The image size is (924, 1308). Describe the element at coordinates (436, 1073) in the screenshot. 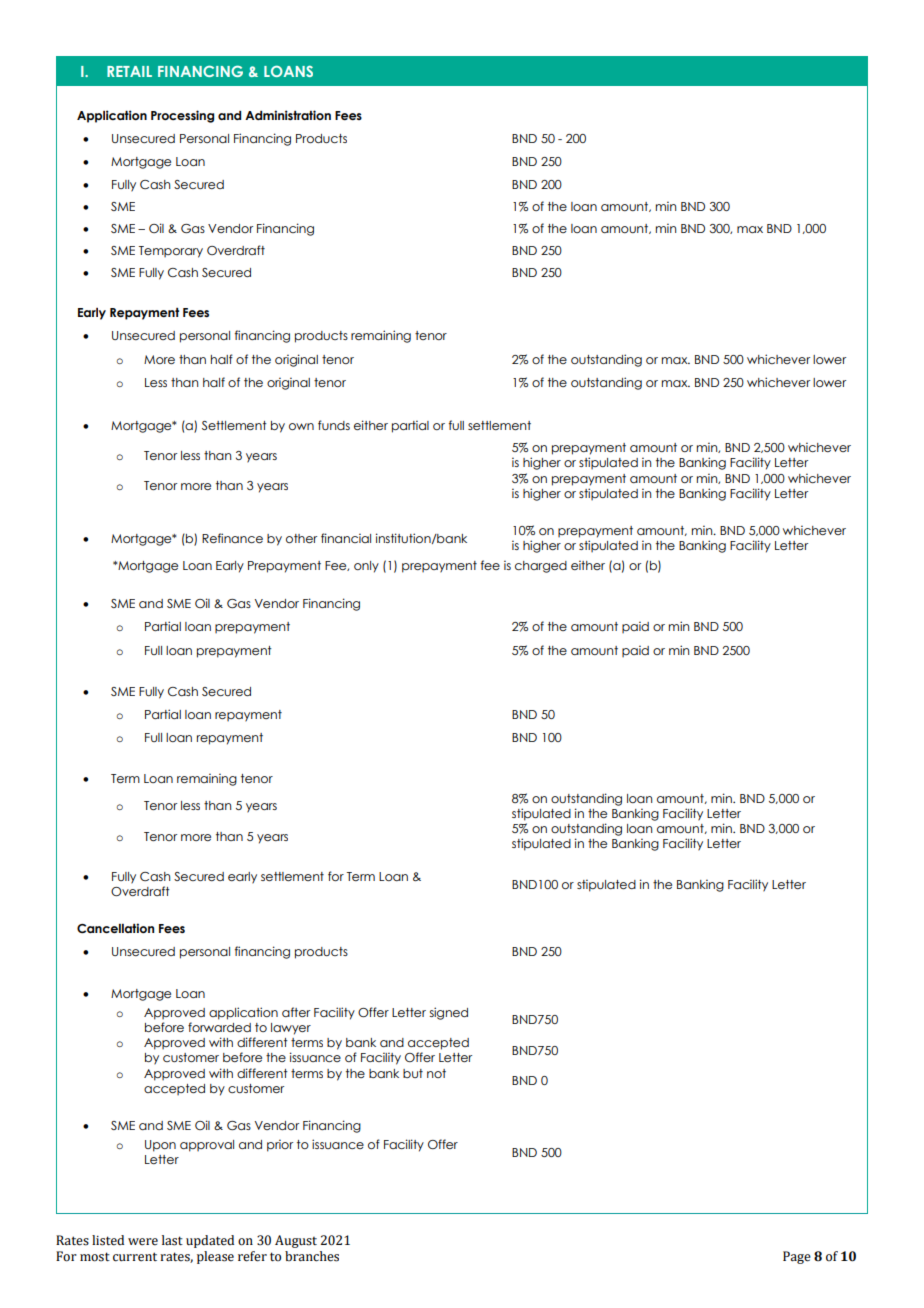

I see `not` at that location.
